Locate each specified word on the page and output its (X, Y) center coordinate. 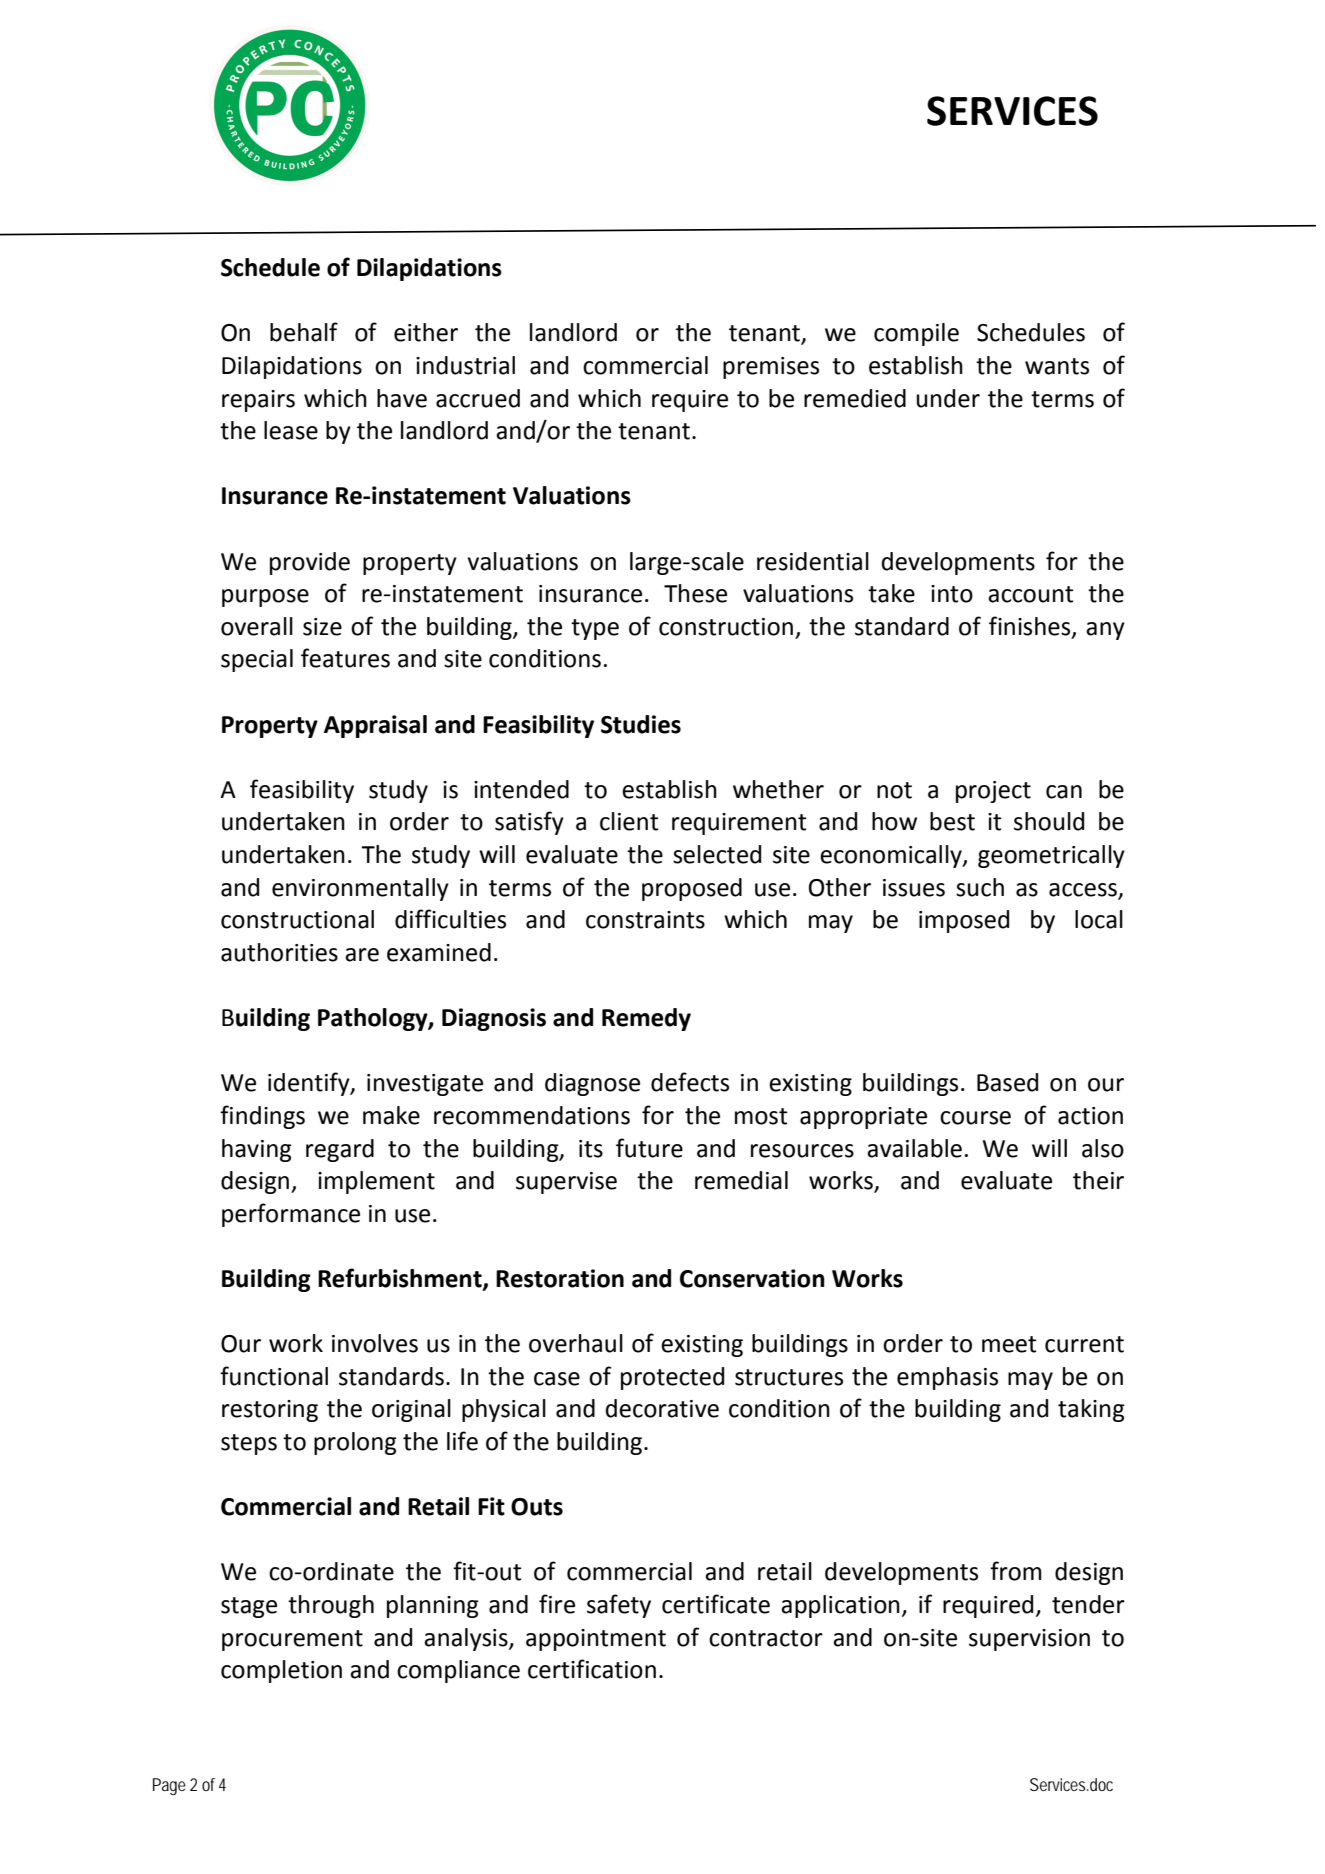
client (629, 821)
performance (291, 1215)
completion (281, 1671)
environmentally (360, 889)
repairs (258, 401)
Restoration (560, 1278)
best (952, 821)
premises (771, 368)
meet (1009, 1344)
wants (1057, 366)
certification (592, 1669)
